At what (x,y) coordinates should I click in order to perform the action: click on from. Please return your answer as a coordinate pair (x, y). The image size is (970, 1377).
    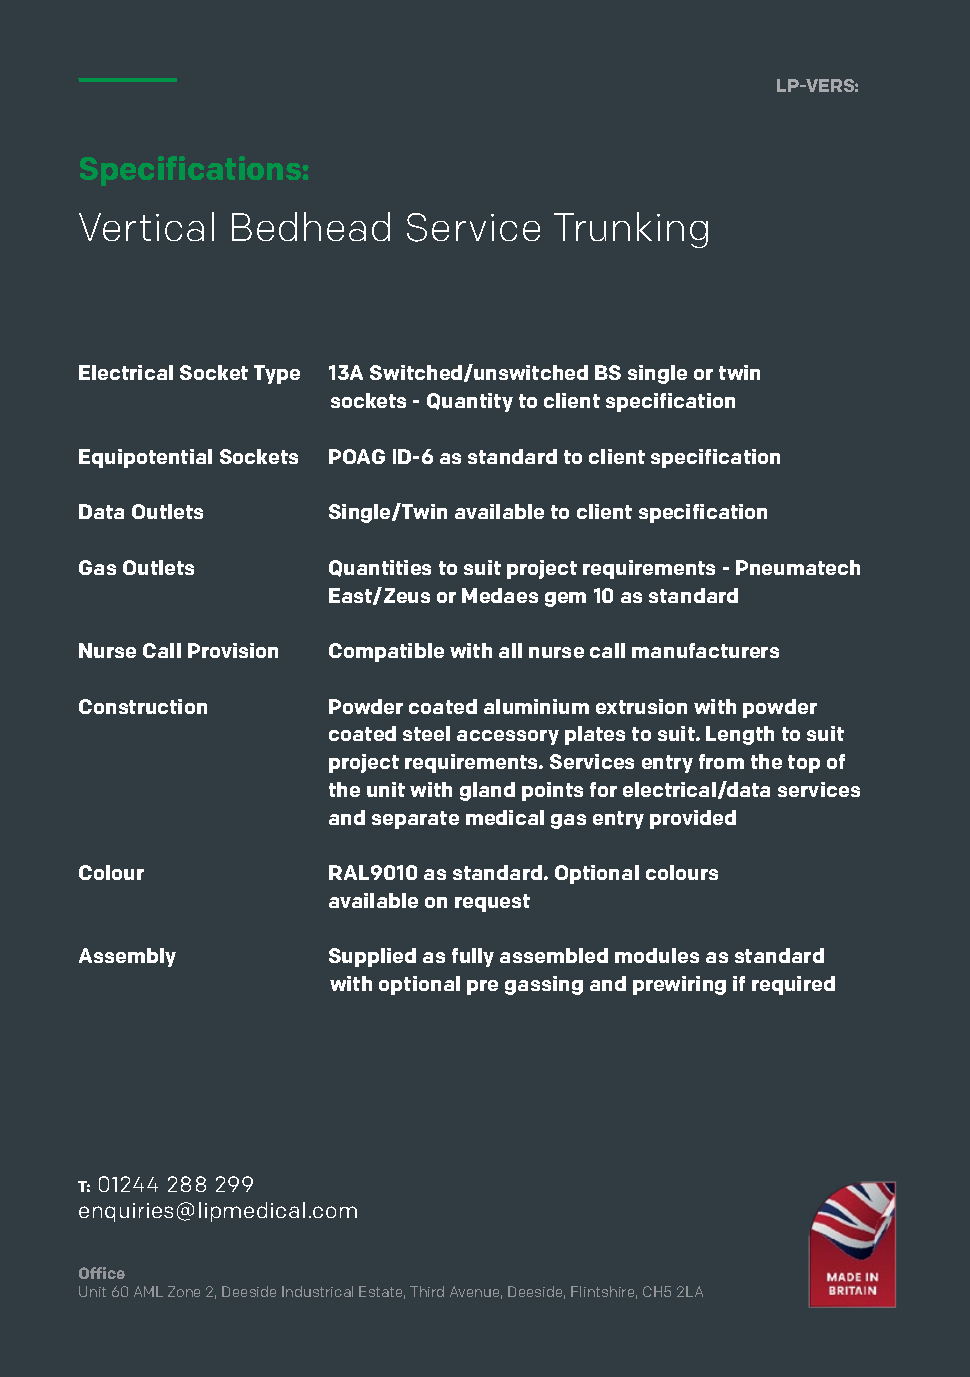
    Looking at the image, I should click on (721, 761).
